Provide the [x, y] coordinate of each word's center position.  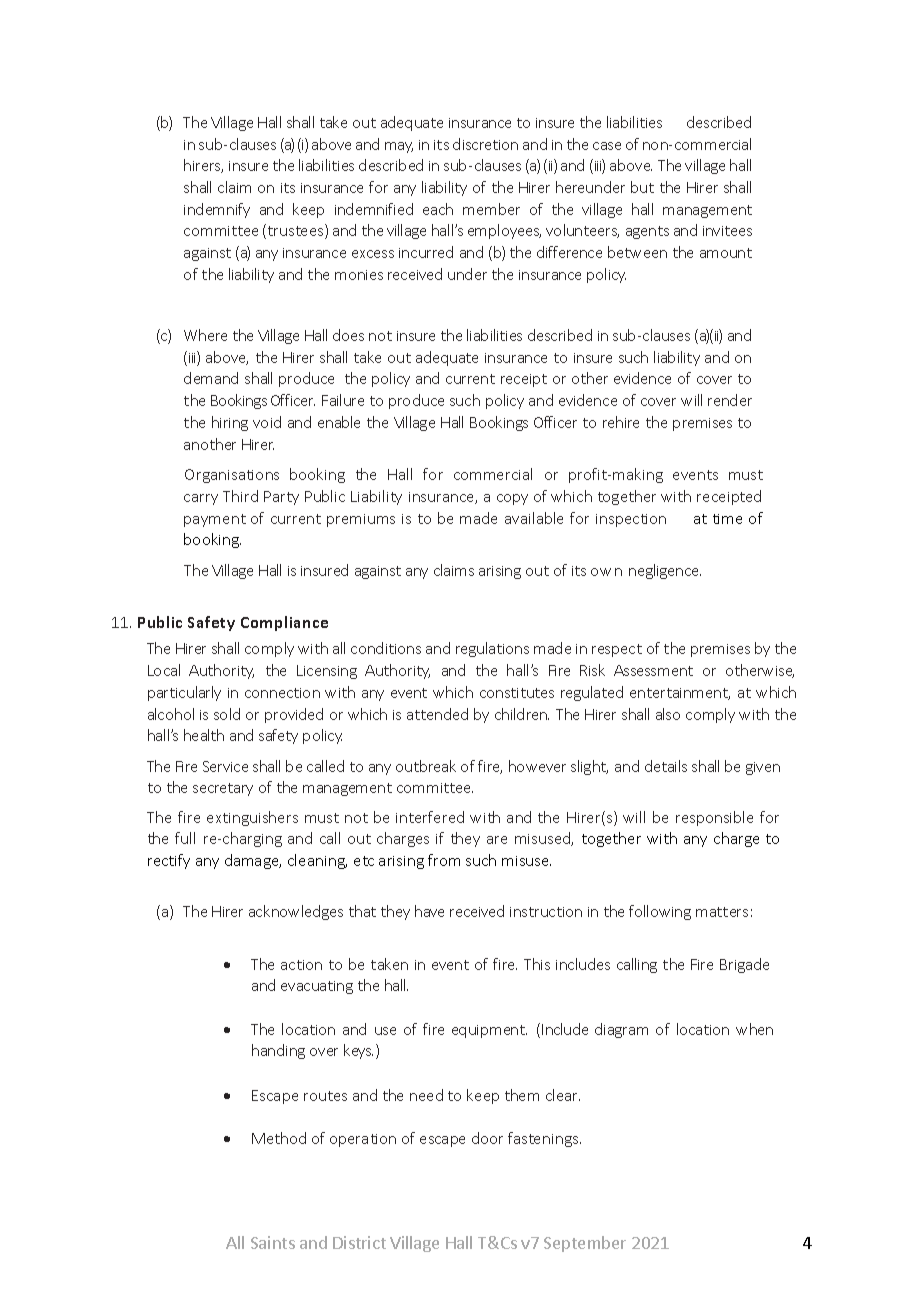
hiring [230, 423]
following [660, 912]
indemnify [217, 210]
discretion [485, 144]
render [730, 400]
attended [437, 714]
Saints [273, 1242]
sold [227, 714]
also [668, 714]
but [642, 187]
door [487, 1138]
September [585, 1244]
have [429, 911]
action [301, 965]
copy [512, 499]
